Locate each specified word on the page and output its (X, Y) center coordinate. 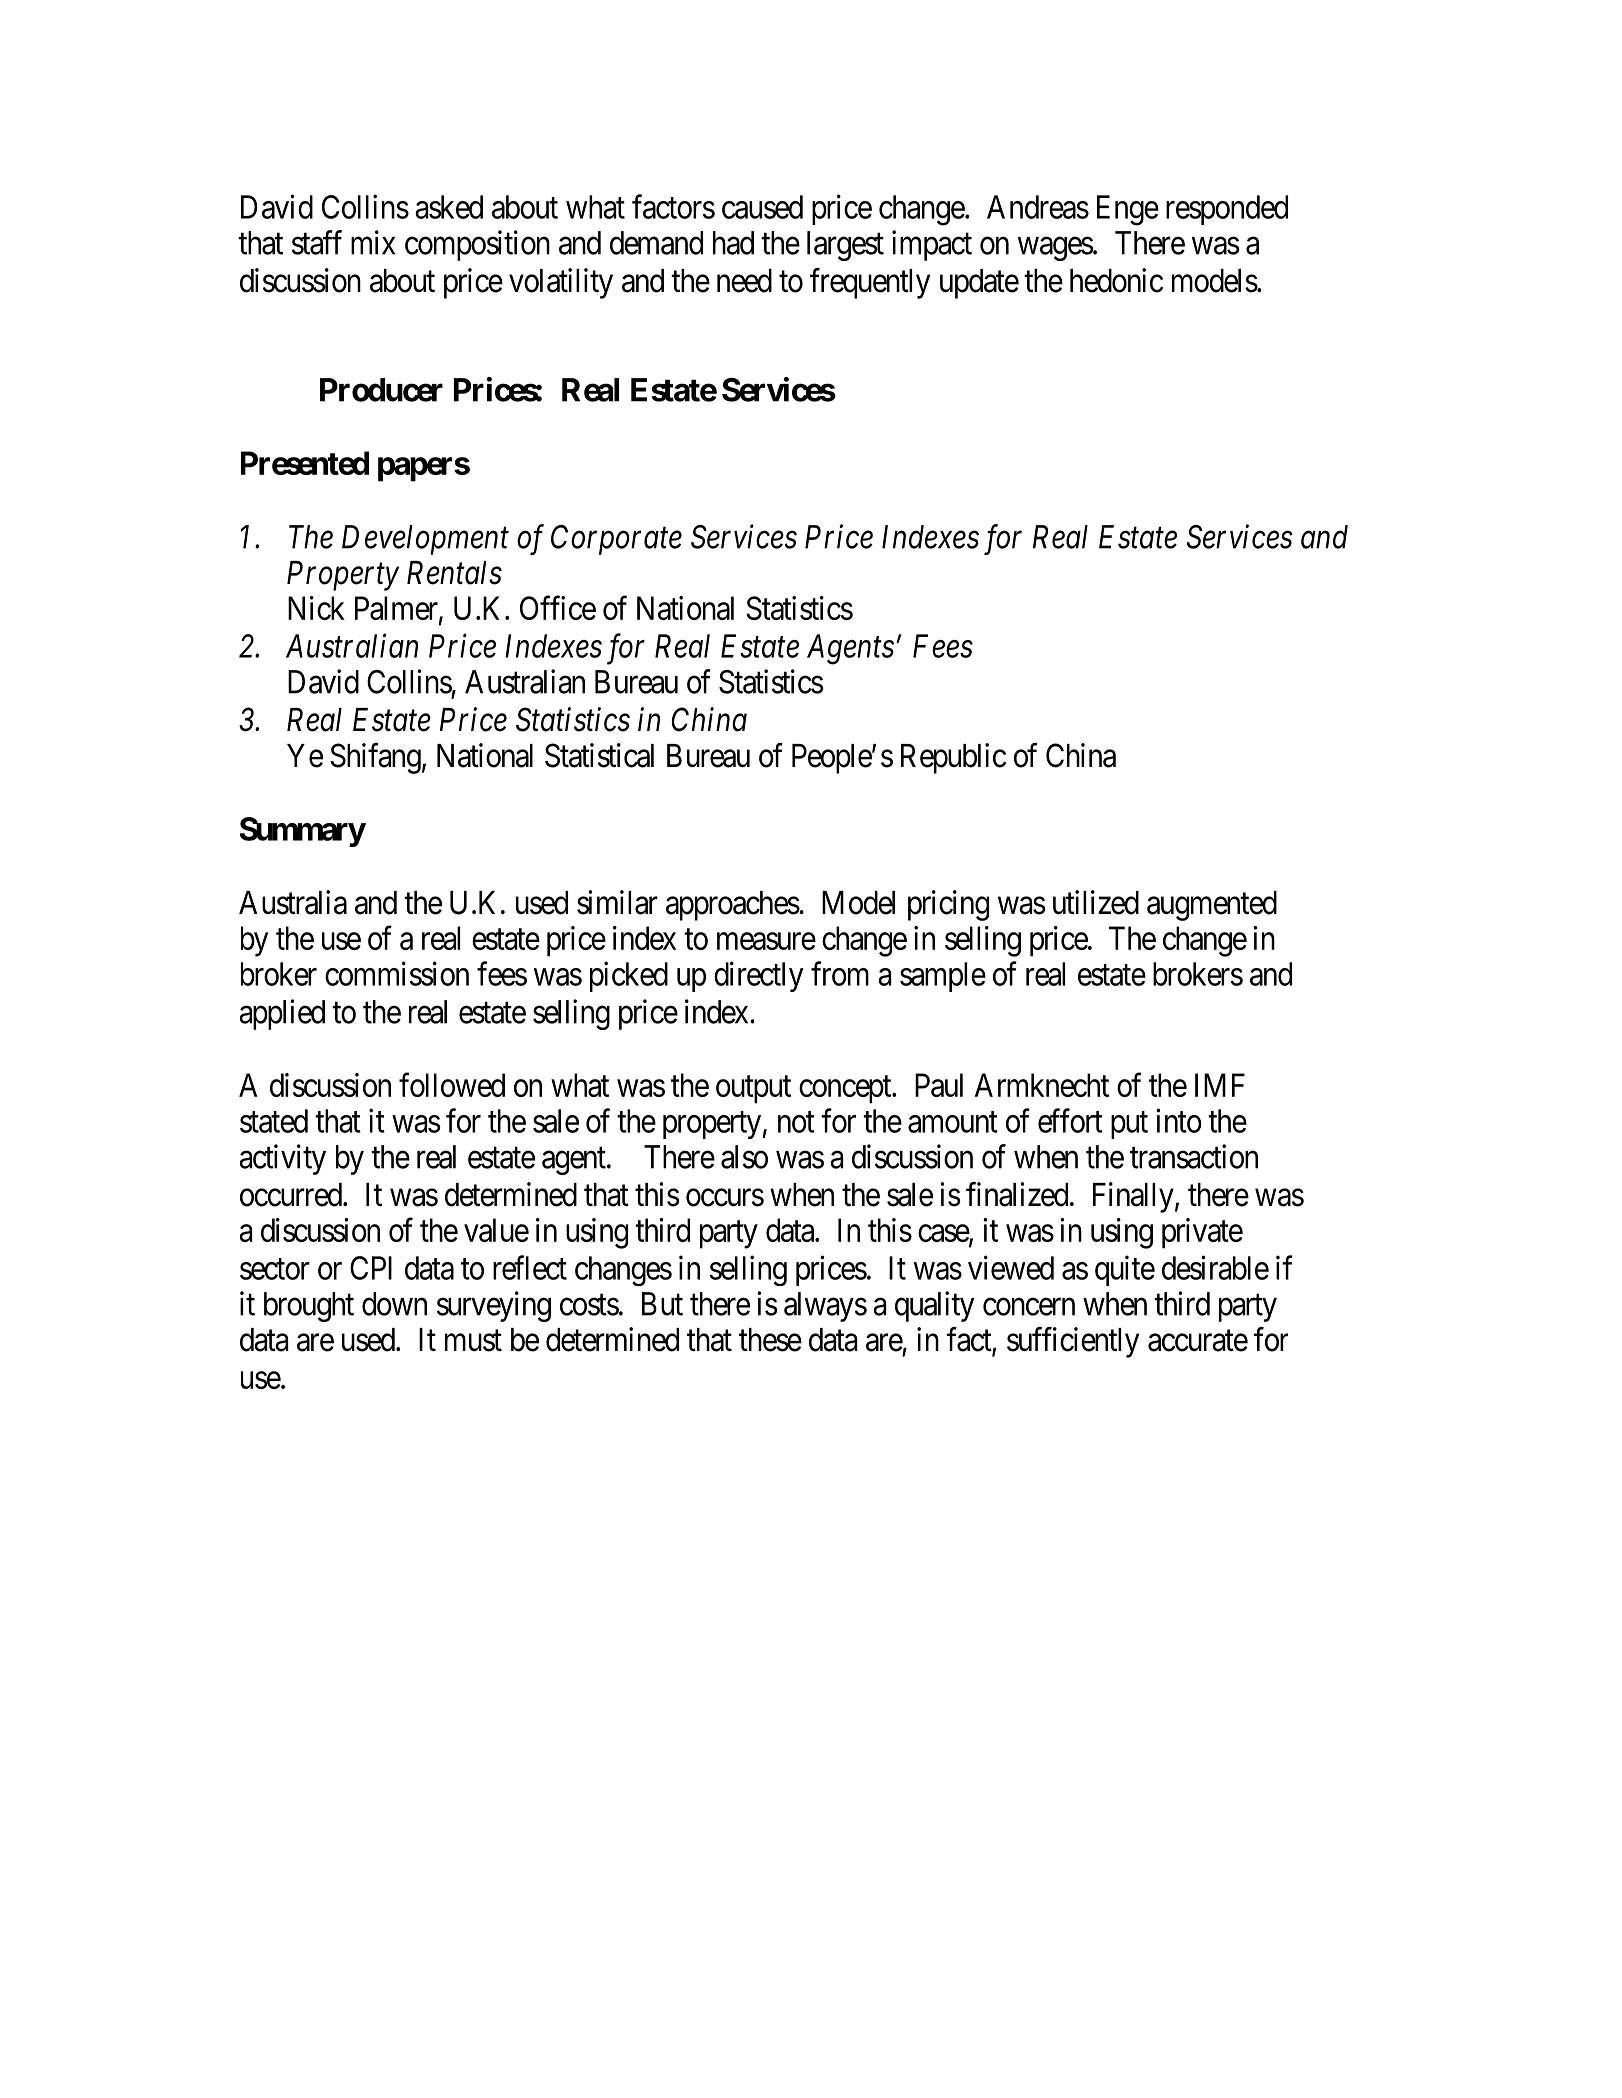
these (770, 1340)
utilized (1096, 902)
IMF (1220, 1085)
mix (373, 242)
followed (452, 1085)
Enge (1128, 210)
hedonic (1116, 280)
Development (425, 540)
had (733, 243)
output (753, 1090)
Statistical (599, 755)
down (394, 1304)
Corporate (616, 540)
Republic (953, 758)
